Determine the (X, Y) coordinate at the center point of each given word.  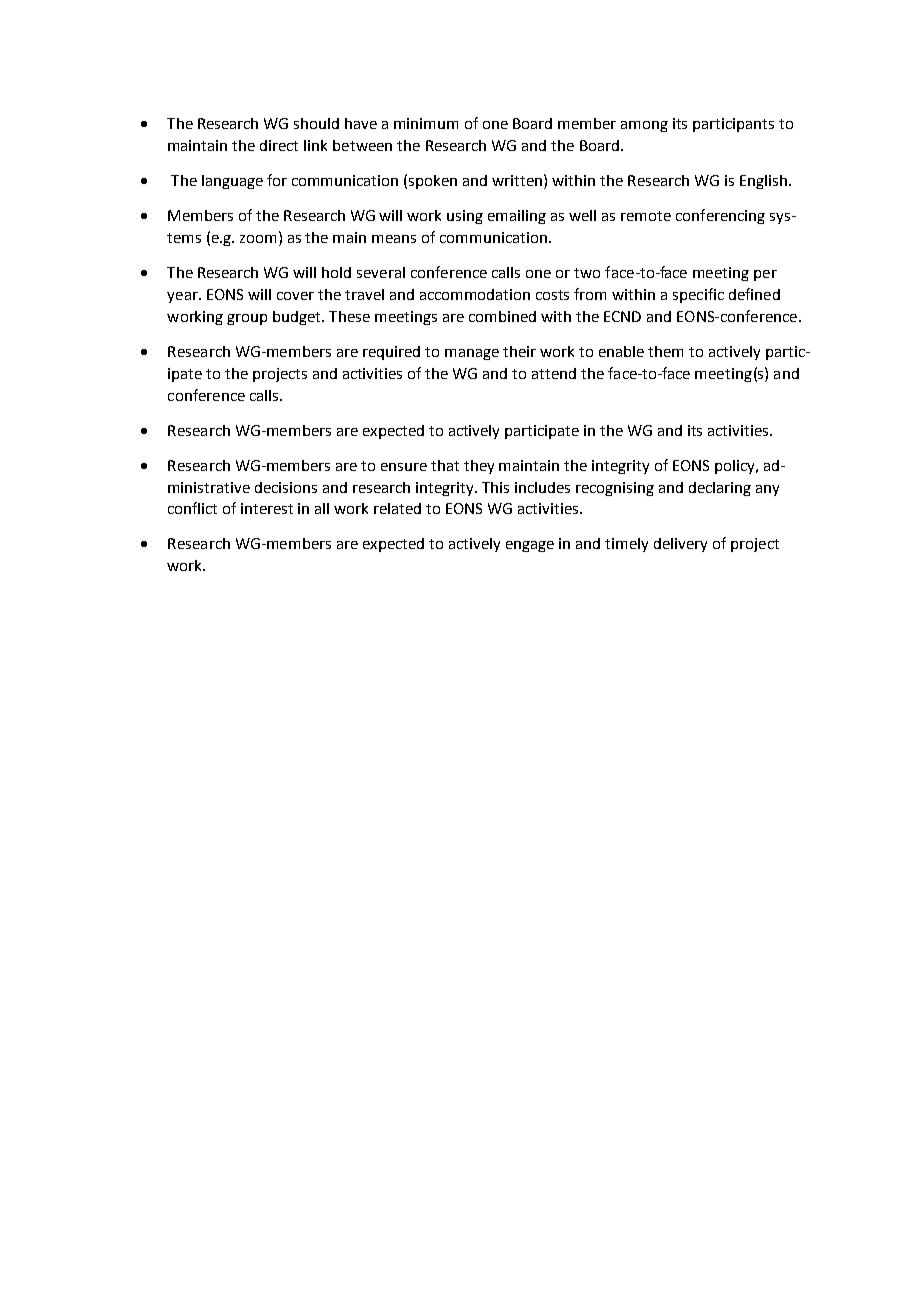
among (644, 126)
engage (530, 546)
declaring (720, 489)
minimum (426, 123)
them (665, 351)
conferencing (720, 216)
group (247, 319)
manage (472, 354)
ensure (404, 467)
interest (267, 508)
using (465, 217)
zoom (260, 239)
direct (279, 145)
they (479, 467)
